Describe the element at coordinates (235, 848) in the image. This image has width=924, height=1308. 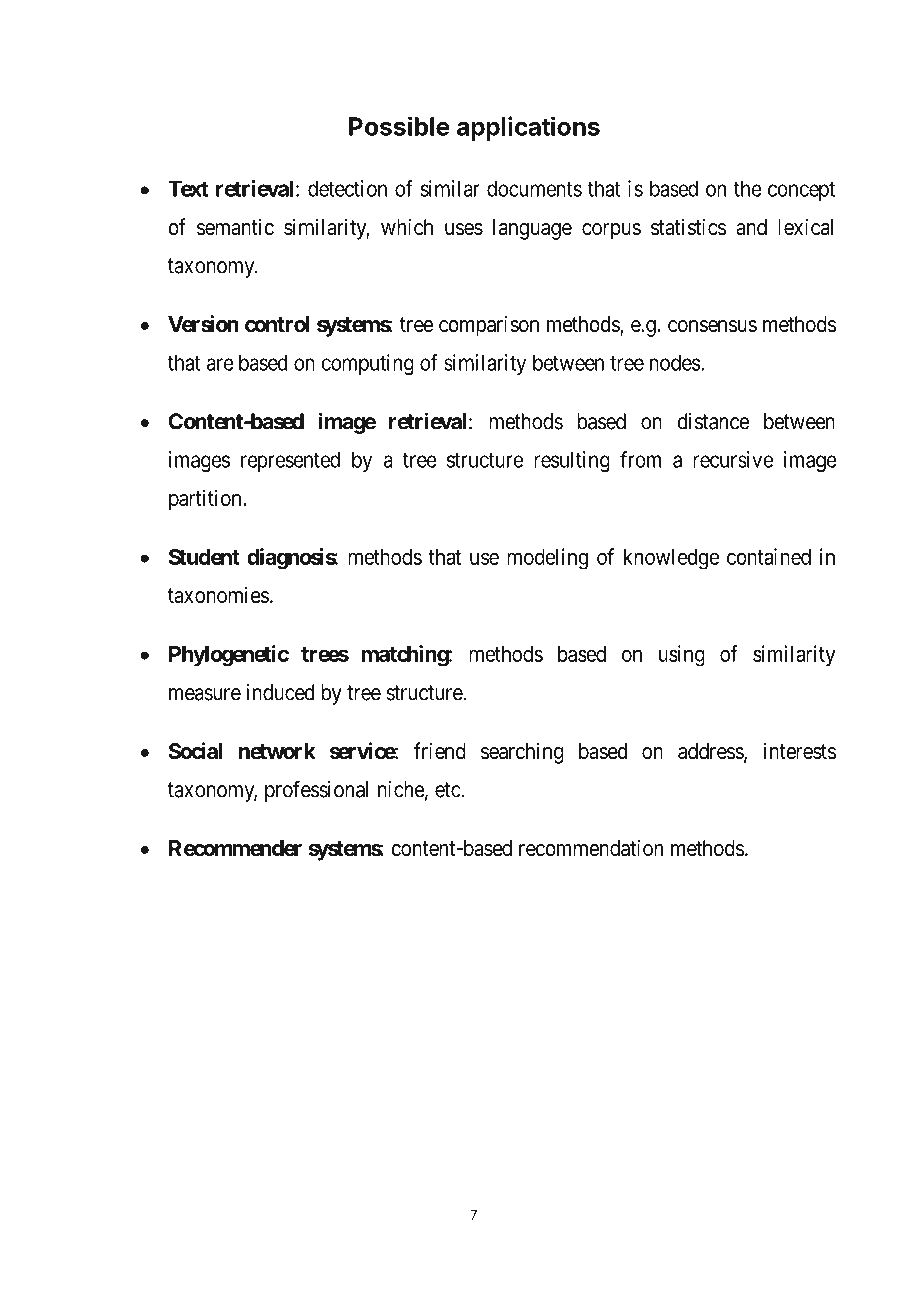
I see `Recommender` at that location.
